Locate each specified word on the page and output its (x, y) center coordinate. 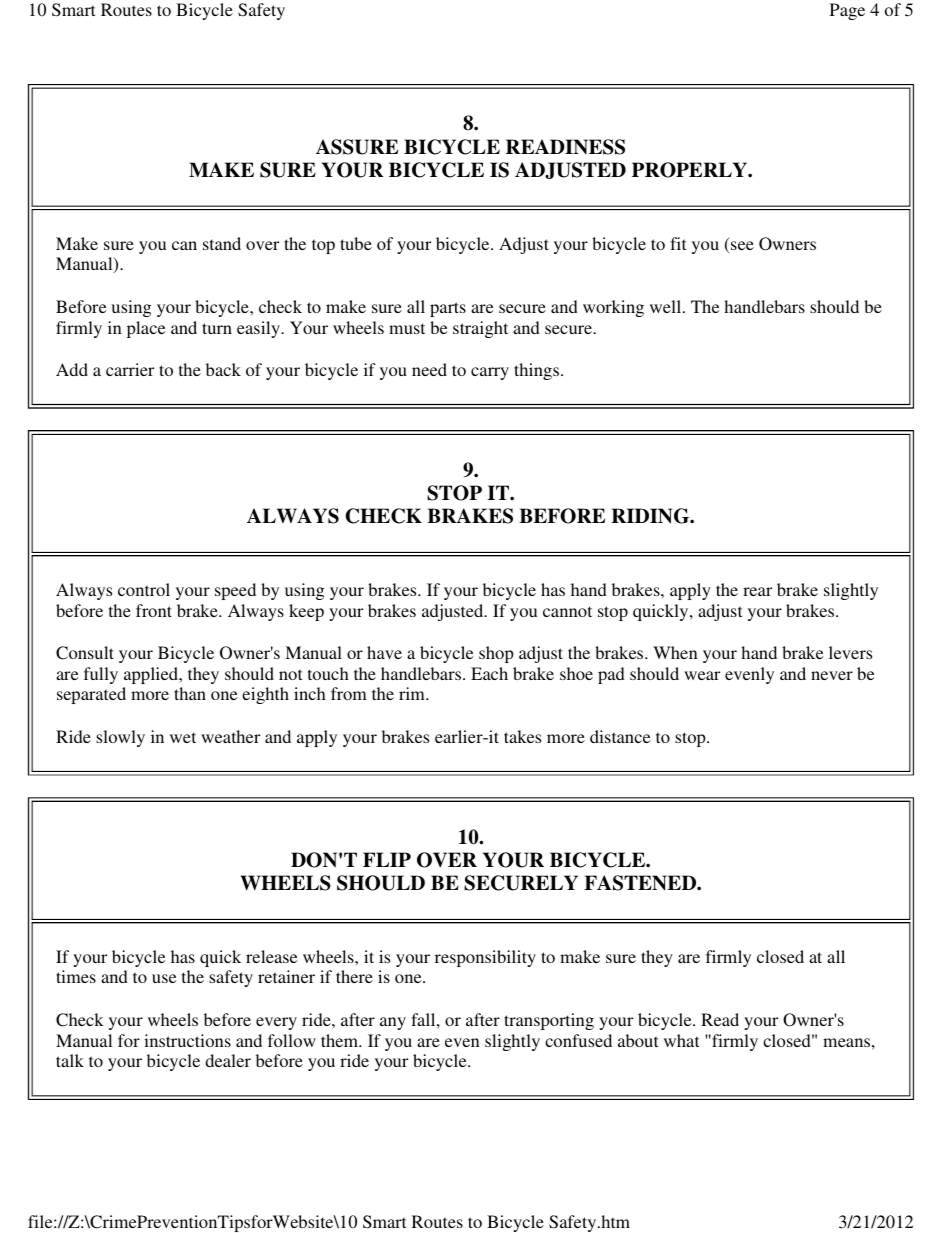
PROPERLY (690, 170)
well (667, 306)
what (681, 1040)
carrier (130, 369)
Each (489, 673)
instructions (187, 1040)
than (190, 693)
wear (702, 675)
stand (222, 243)
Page (847, 11)
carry (490, 373)
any (393, 1023)
